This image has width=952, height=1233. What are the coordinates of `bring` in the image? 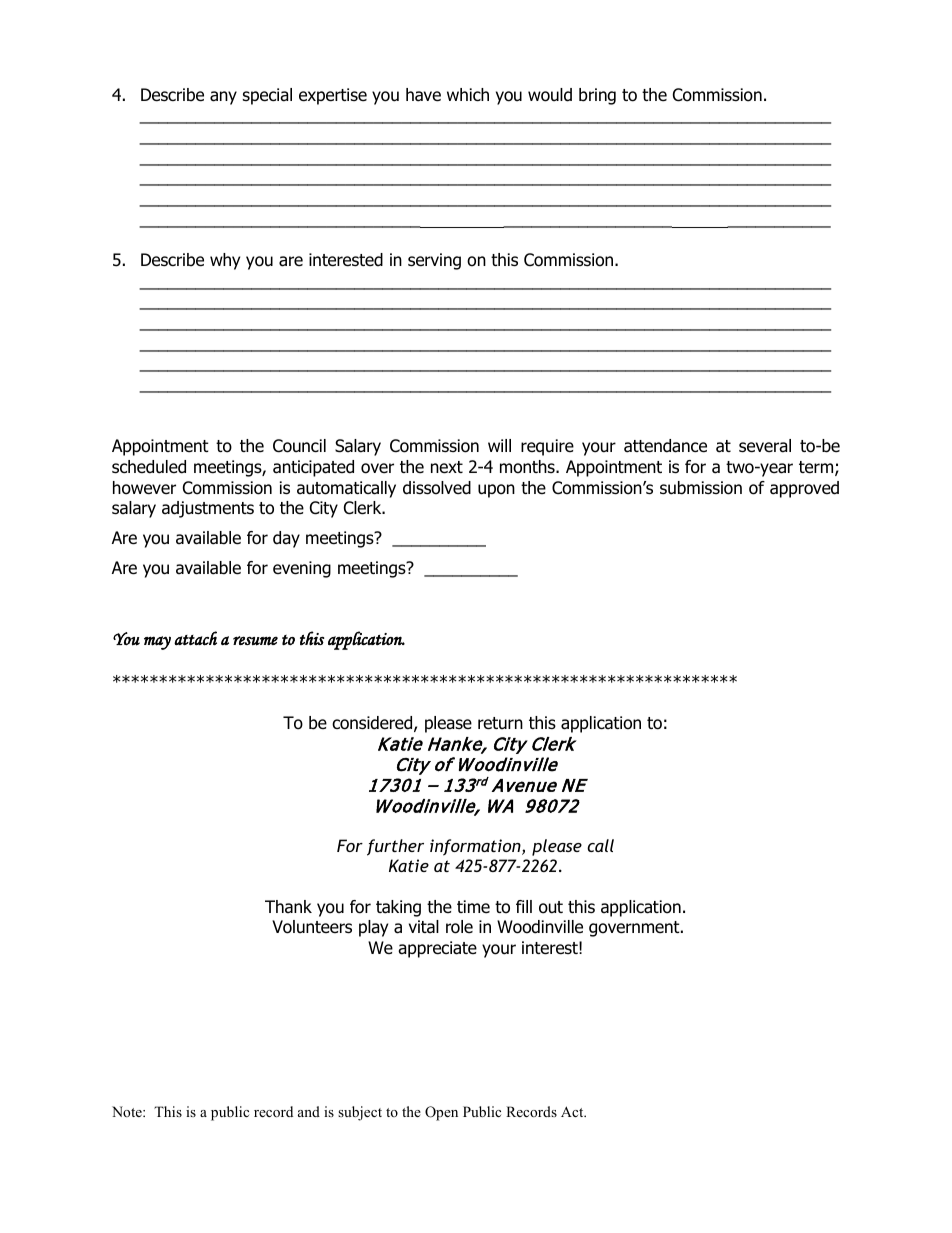 It's located at (597, 96).
